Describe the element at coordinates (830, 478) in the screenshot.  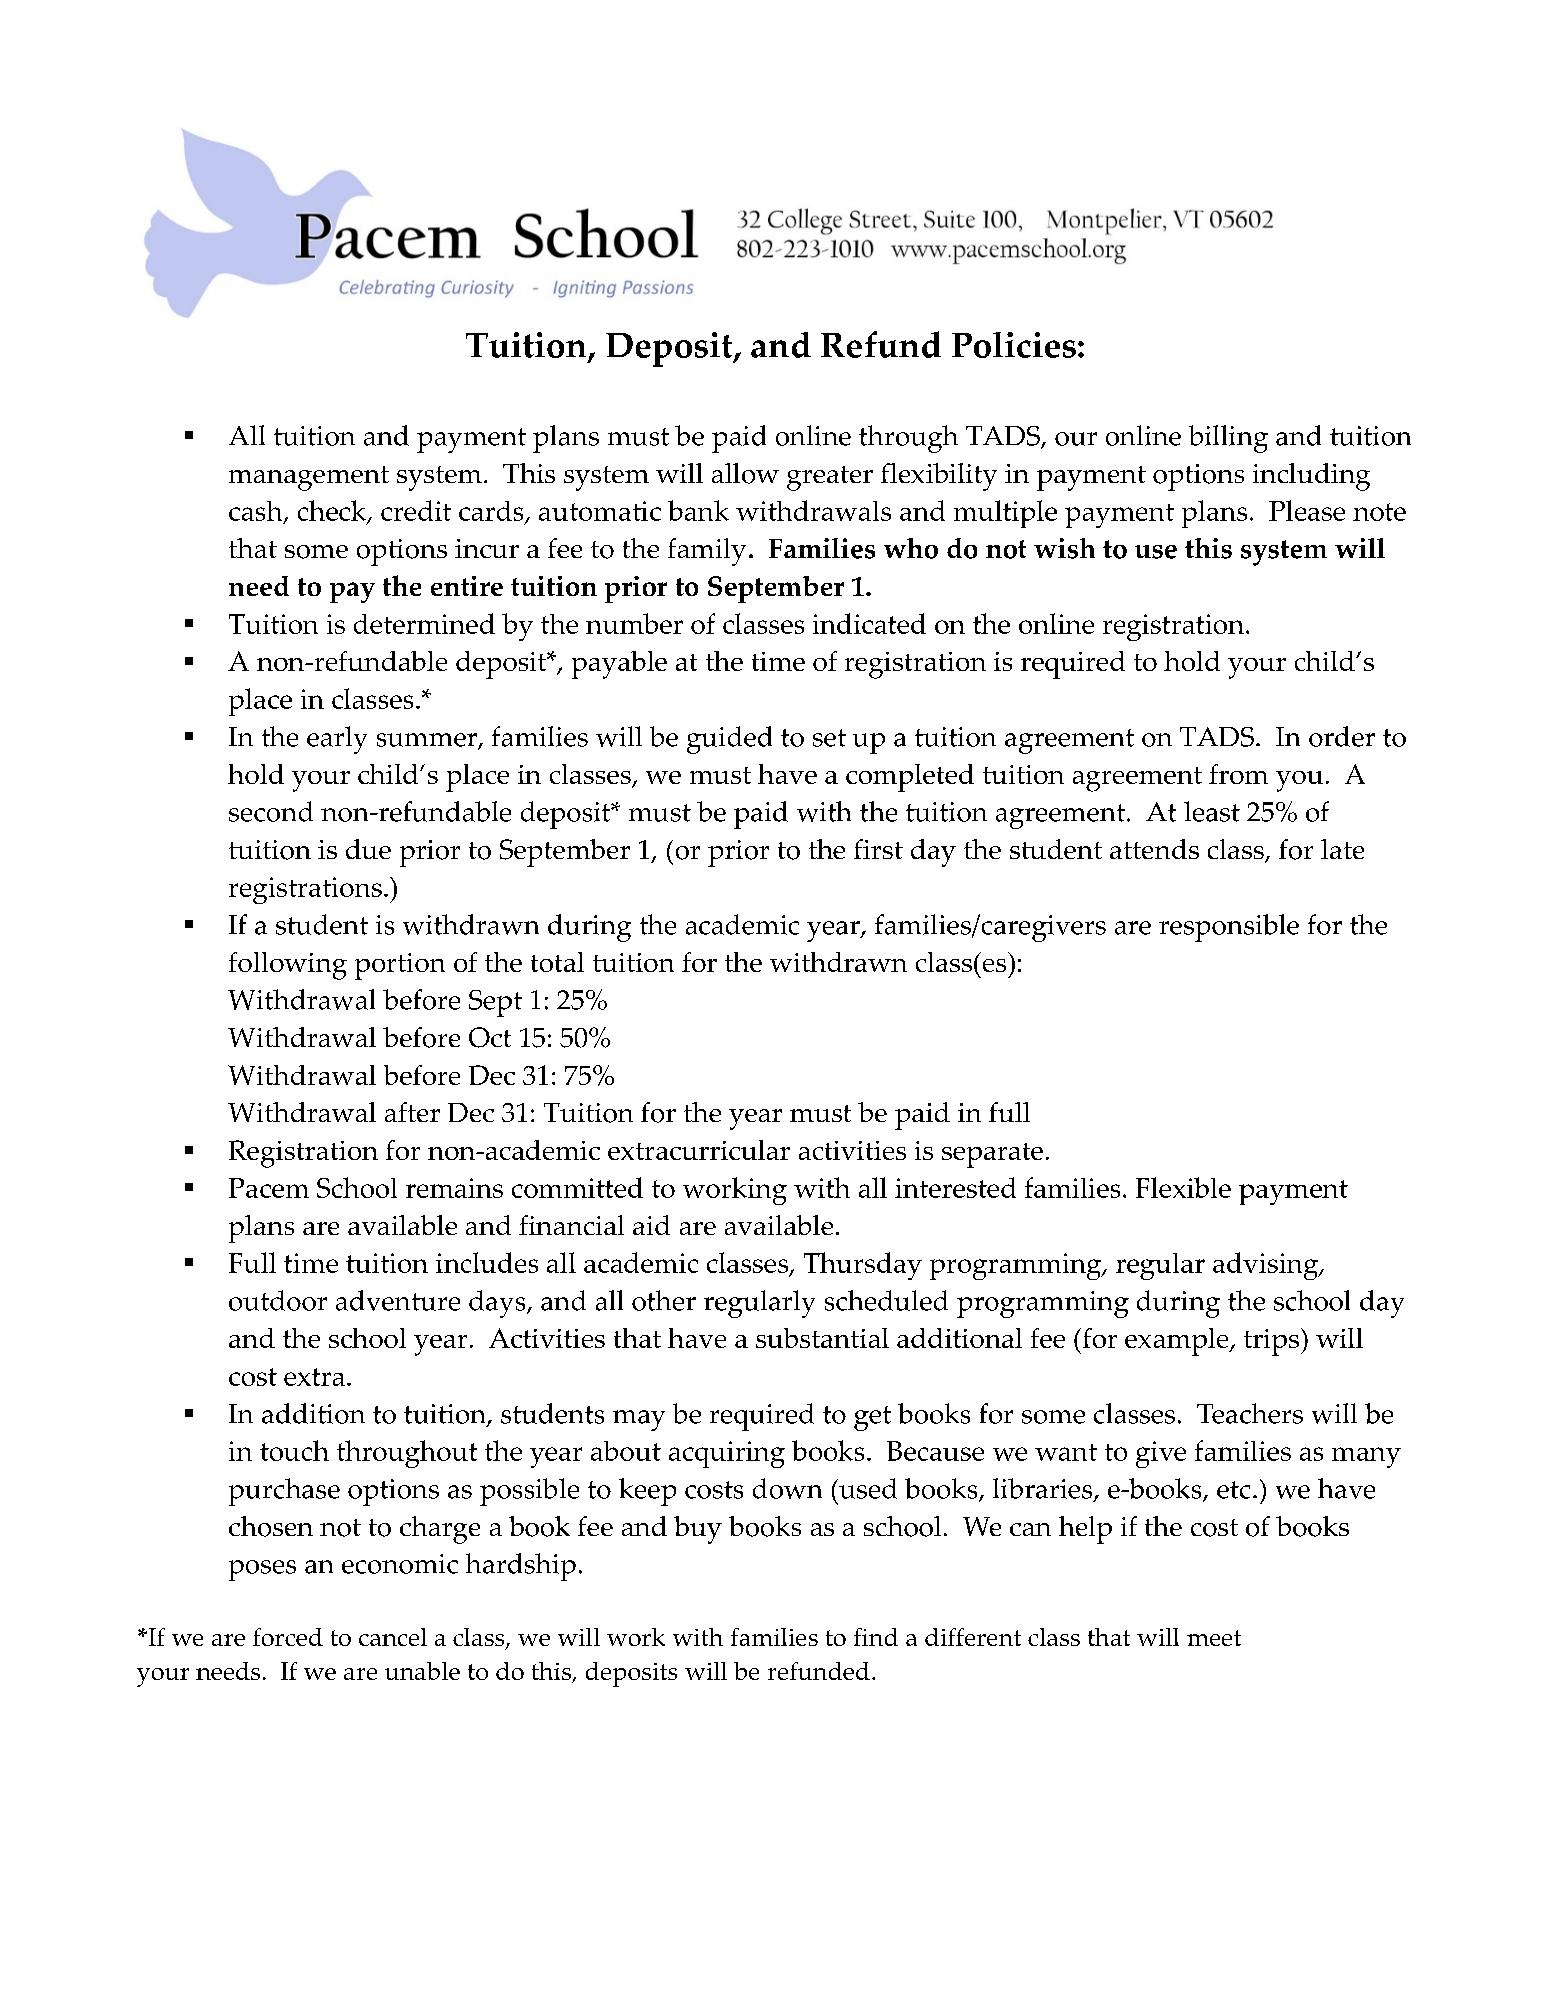
I see `greater` at that location.
